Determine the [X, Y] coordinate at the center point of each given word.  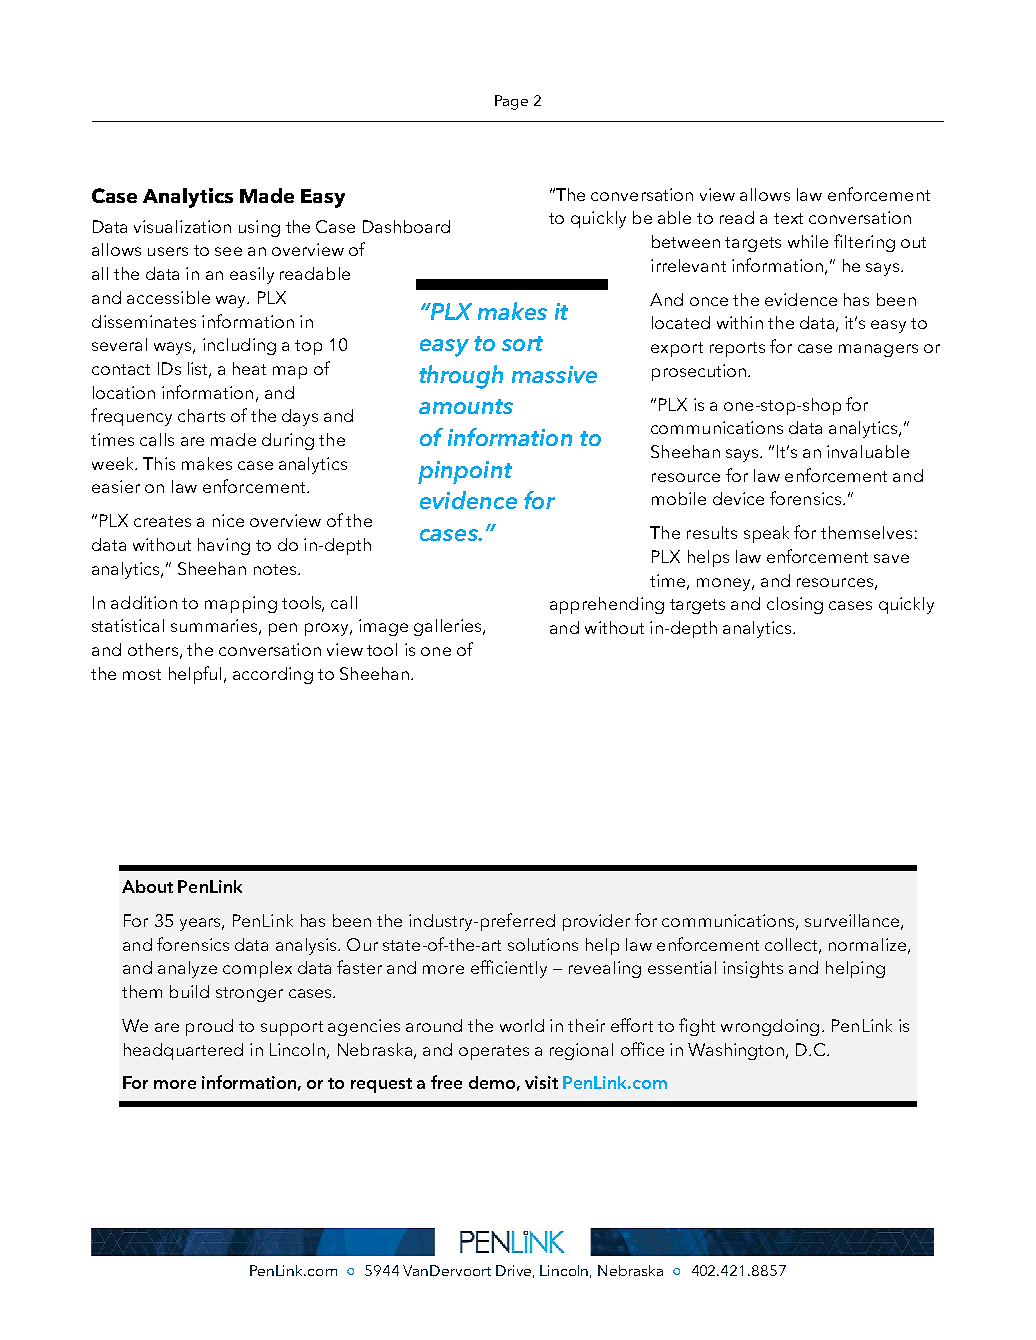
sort [522, 343]
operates [494, 1052]
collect [792, 945]
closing [795, 605]
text [788, 218]
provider [596, 922]
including [239, 346]
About [147, 886]
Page [511, 102]
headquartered [183, 1051]
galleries [449, 627]
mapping [241, 604]
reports [737, 349]
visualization [182, 226]
